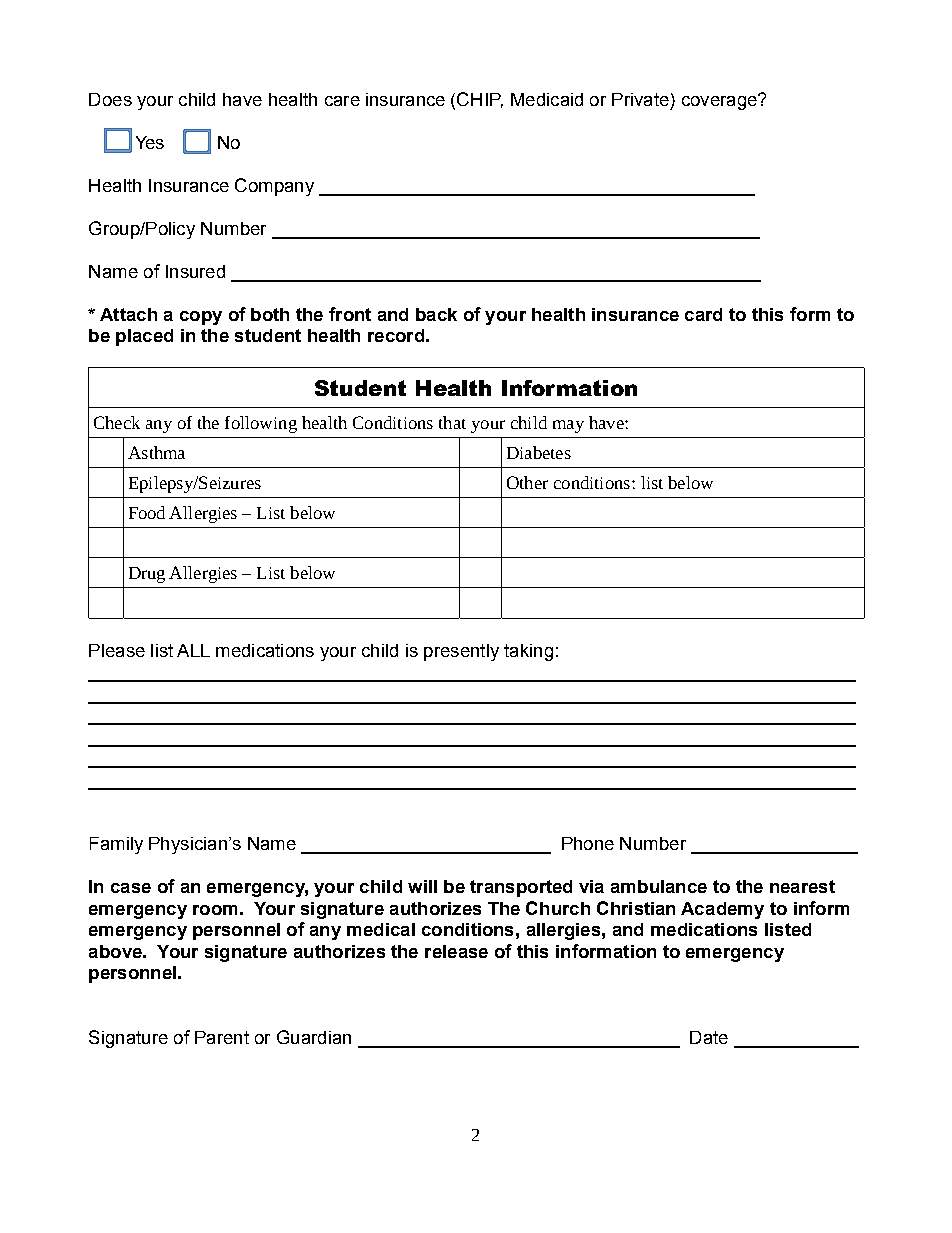  What do you see at coordinates (456, 951) in the screenshot?
I see `release` at bounding box center [456, 951].
